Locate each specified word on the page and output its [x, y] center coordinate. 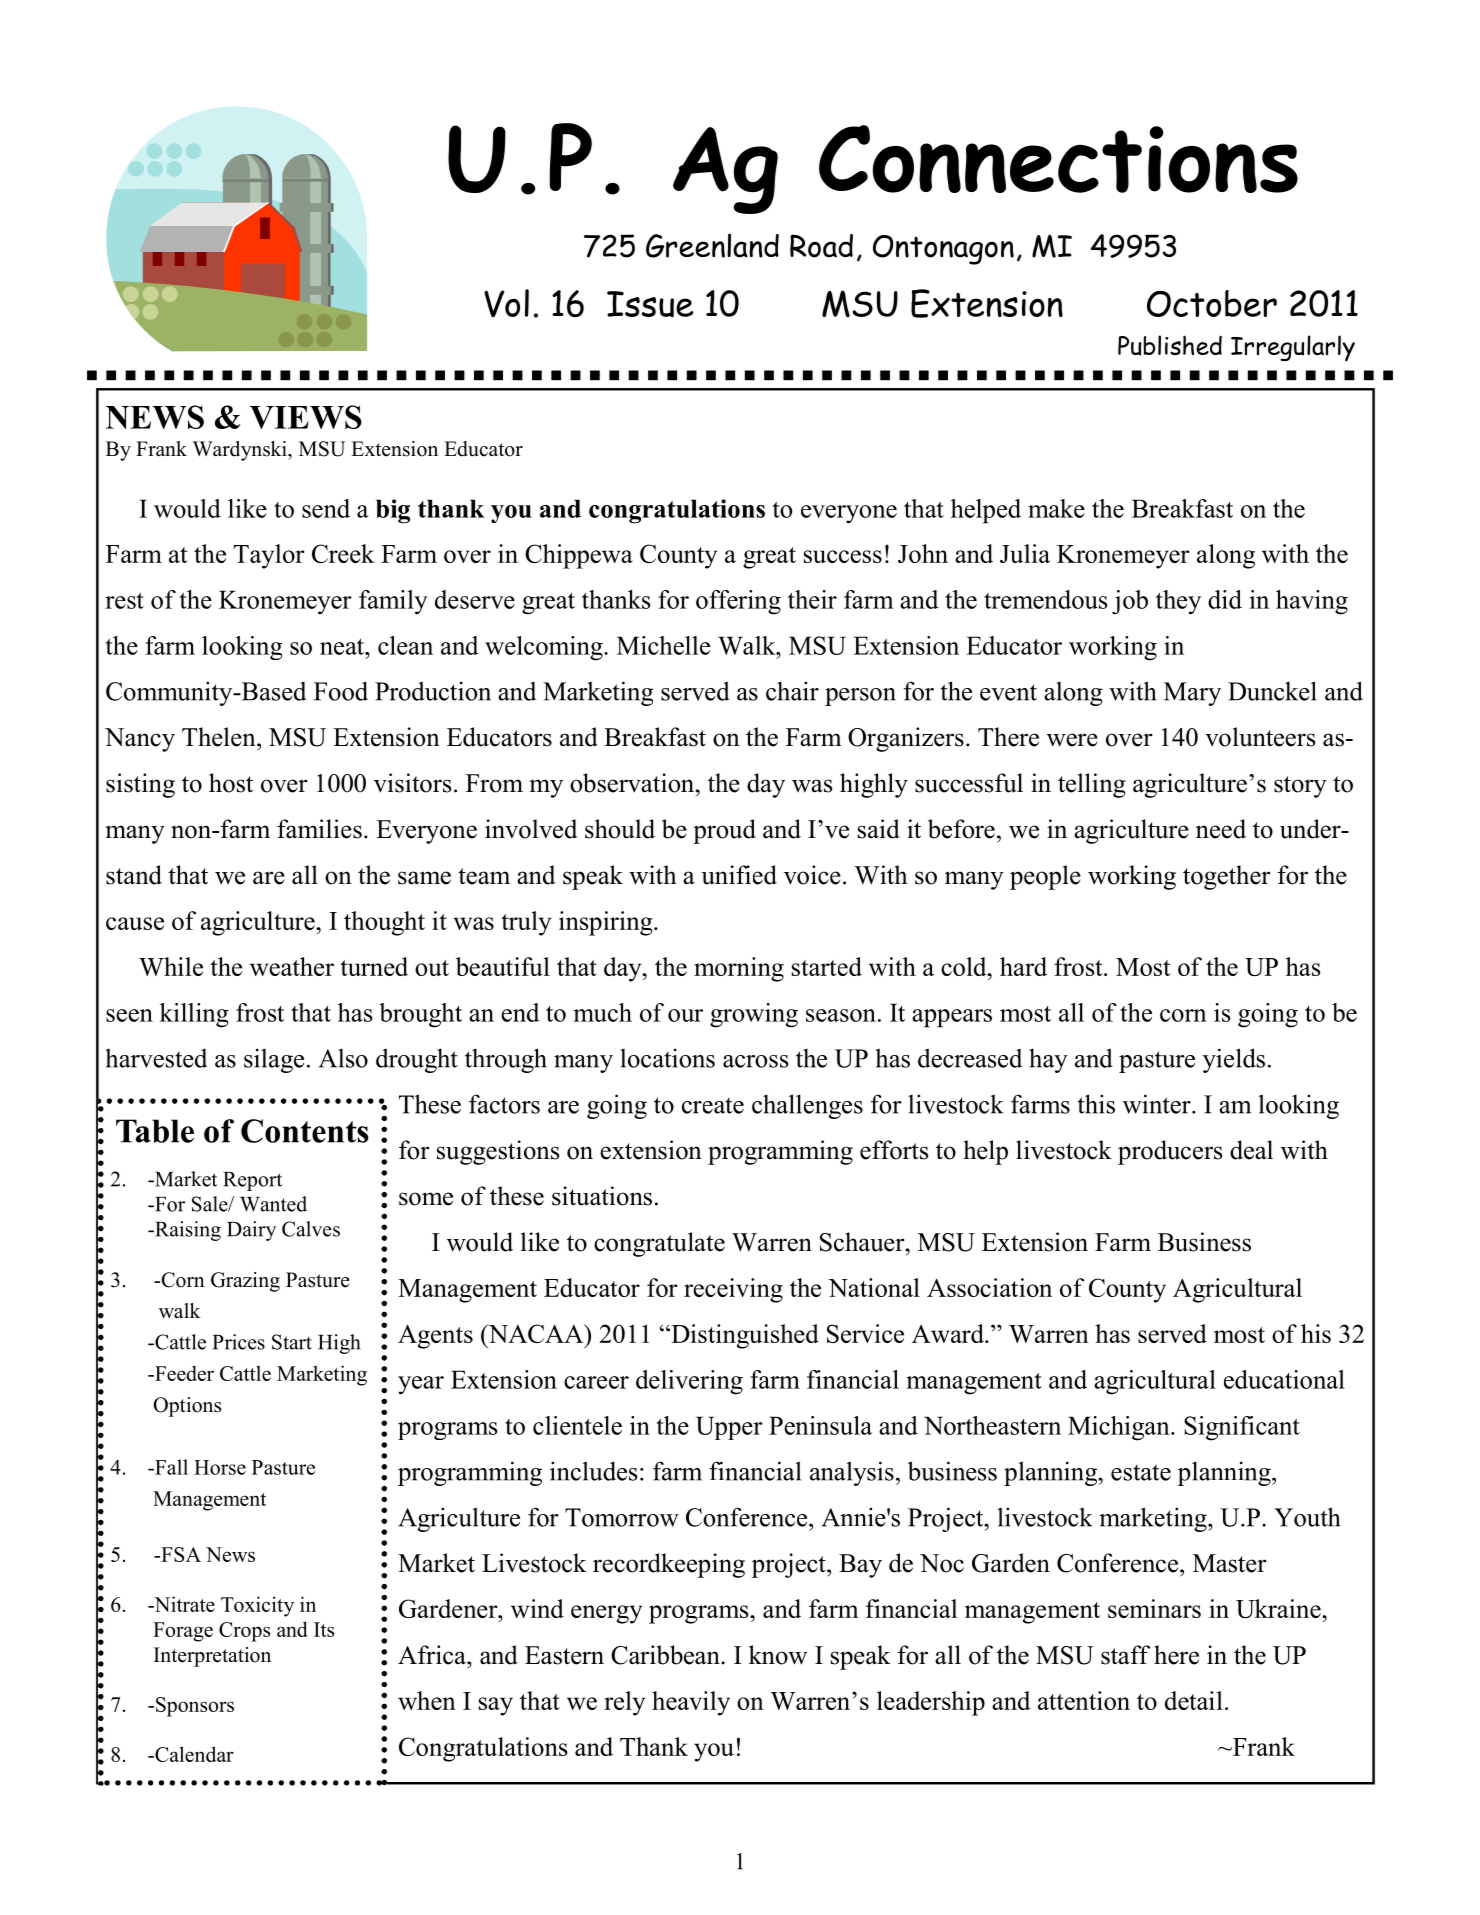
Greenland [712, 245]
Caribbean [666, 1655]
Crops [244, 1632]
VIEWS [306, 417]
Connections [1058, 159]
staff [1125, 1655]
